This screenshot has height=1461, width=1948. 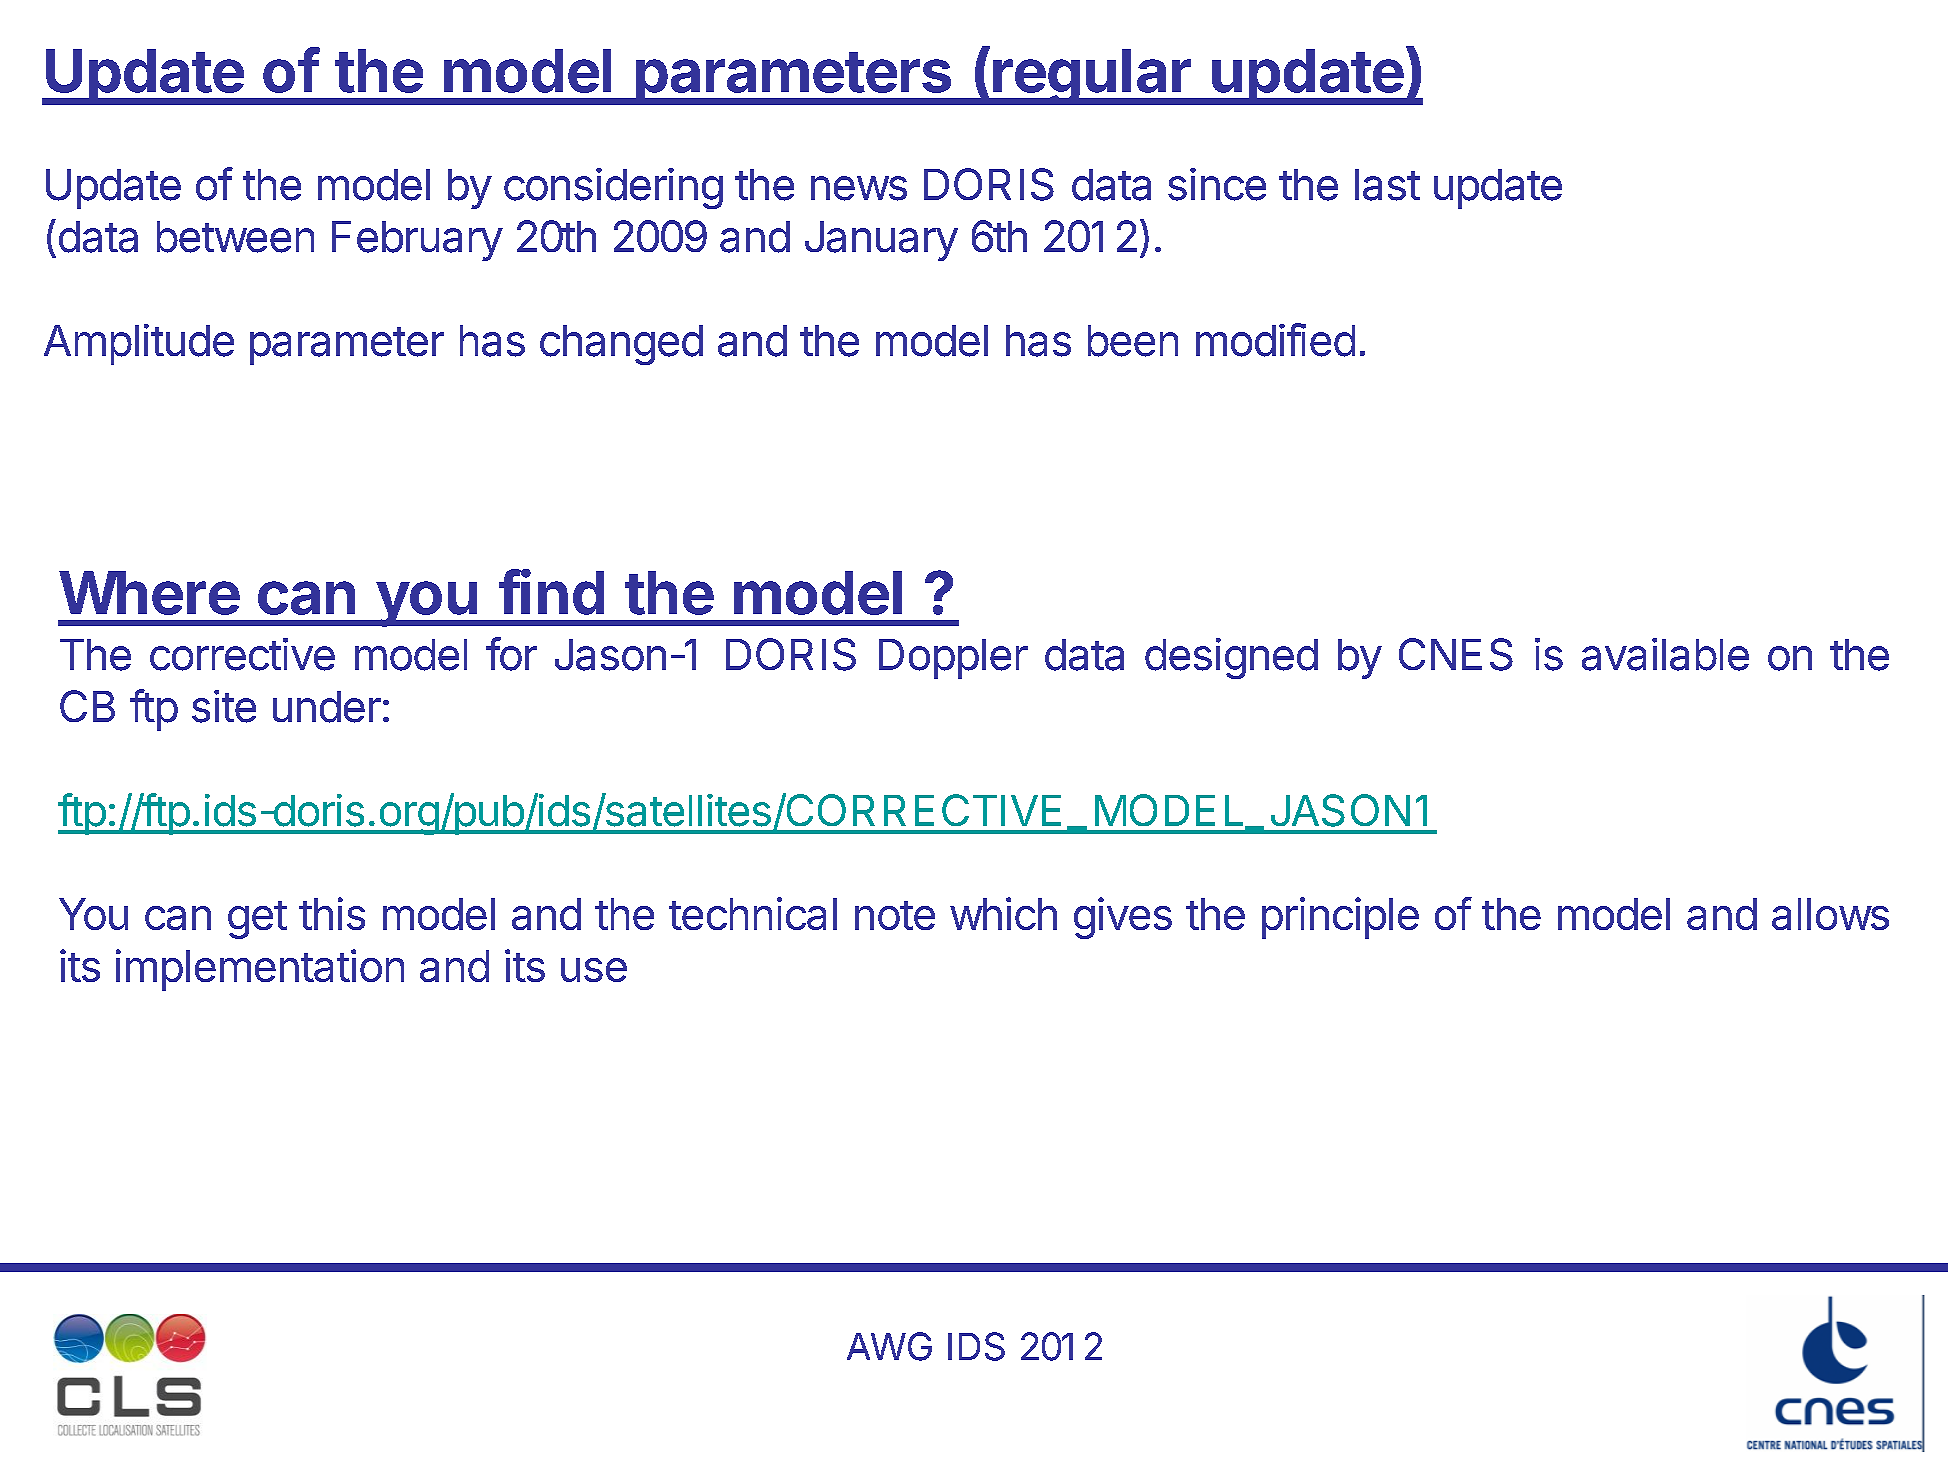 I want to click on since, so click(x=1217, y=184).
